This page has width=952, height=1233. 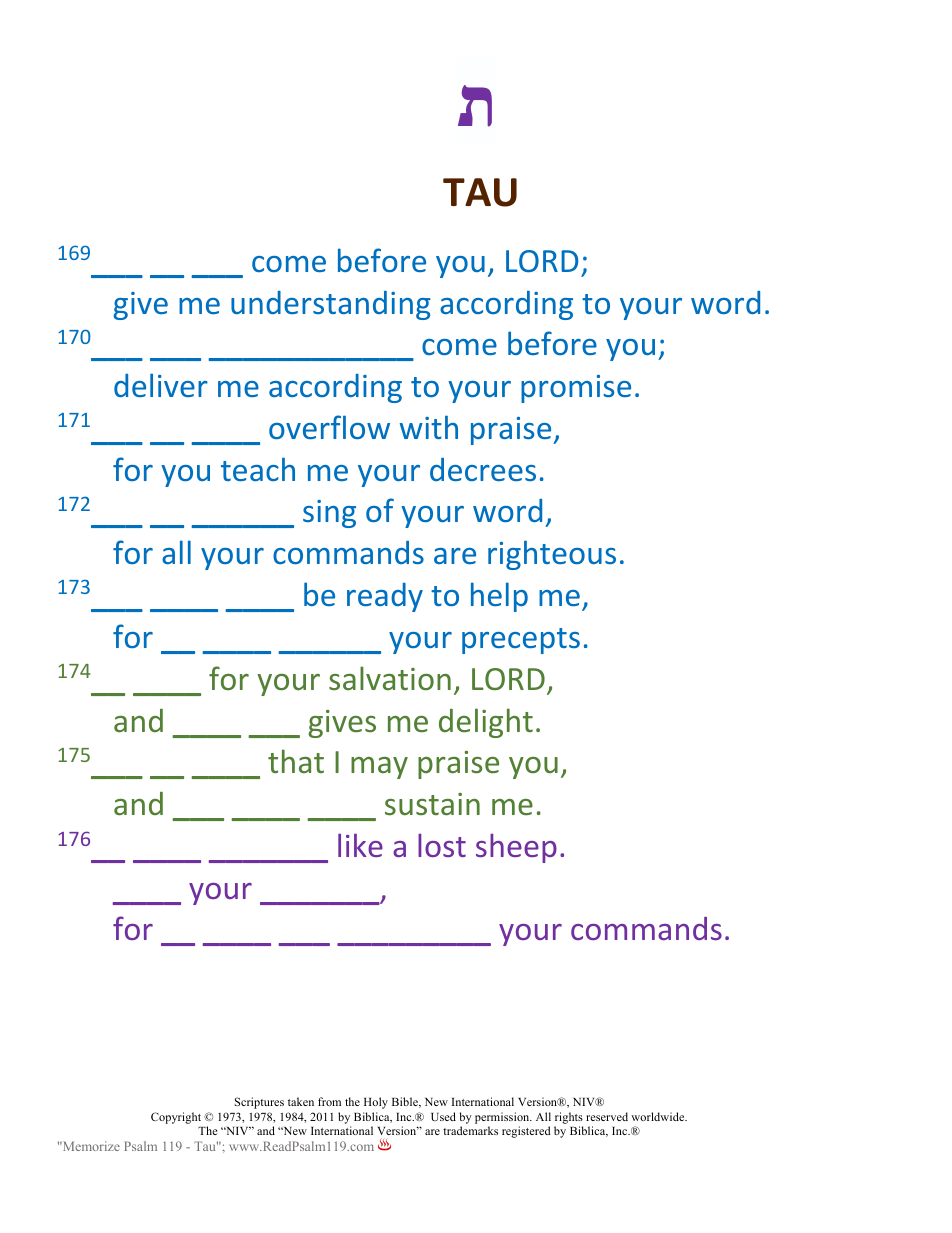 What do you see at coordinates (296, 761) in the page?
I see `that` at bounding box center [296, 761].
